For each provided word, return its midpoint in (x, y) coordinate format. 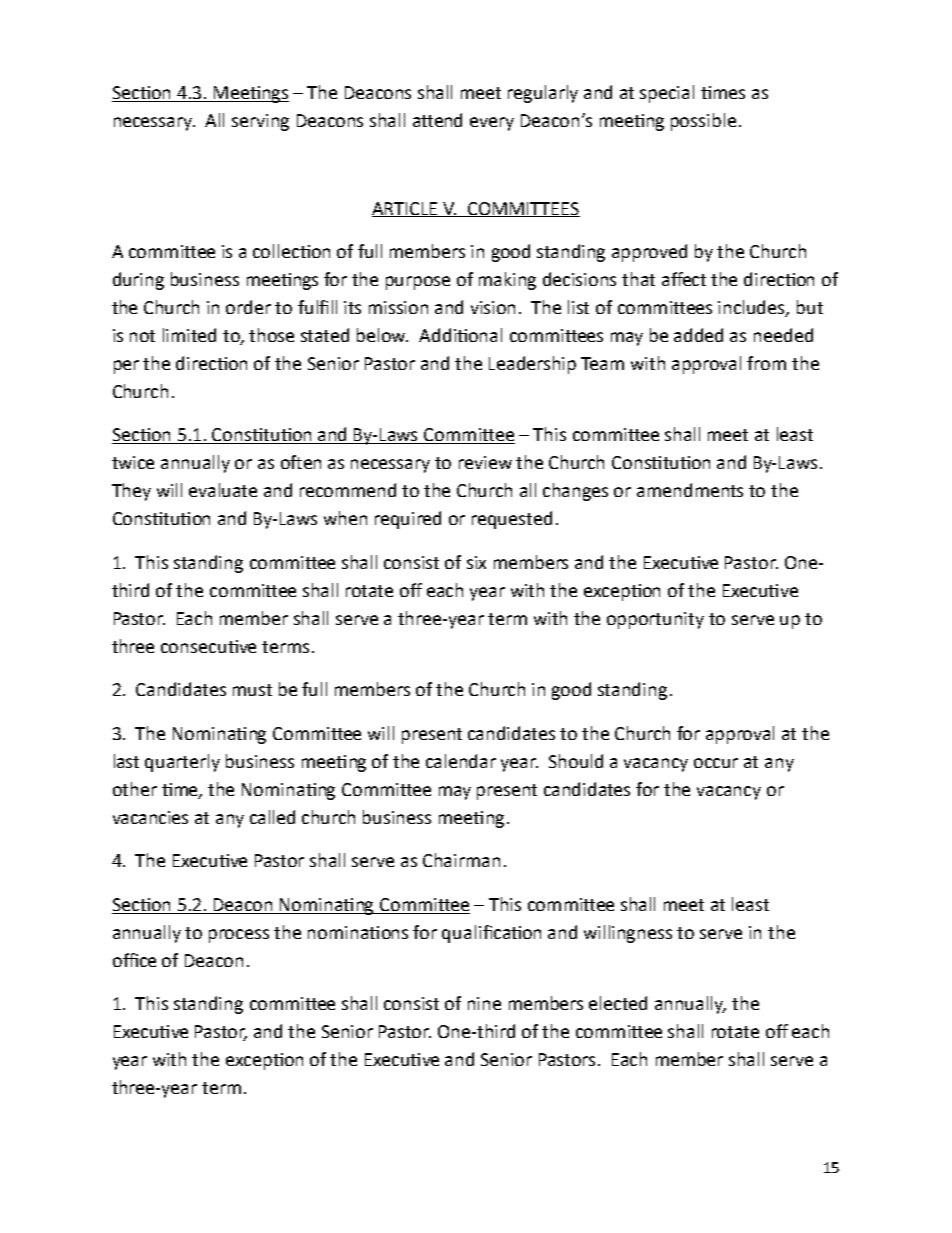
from (766, 363)
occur (716, 763)
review (485, 462)
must (252, 690)
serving (260, 122)
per (126, 367)
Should (576, 761)
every (492, 124)
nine (484, 1003)
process (239, 936)
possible (703, 122)
